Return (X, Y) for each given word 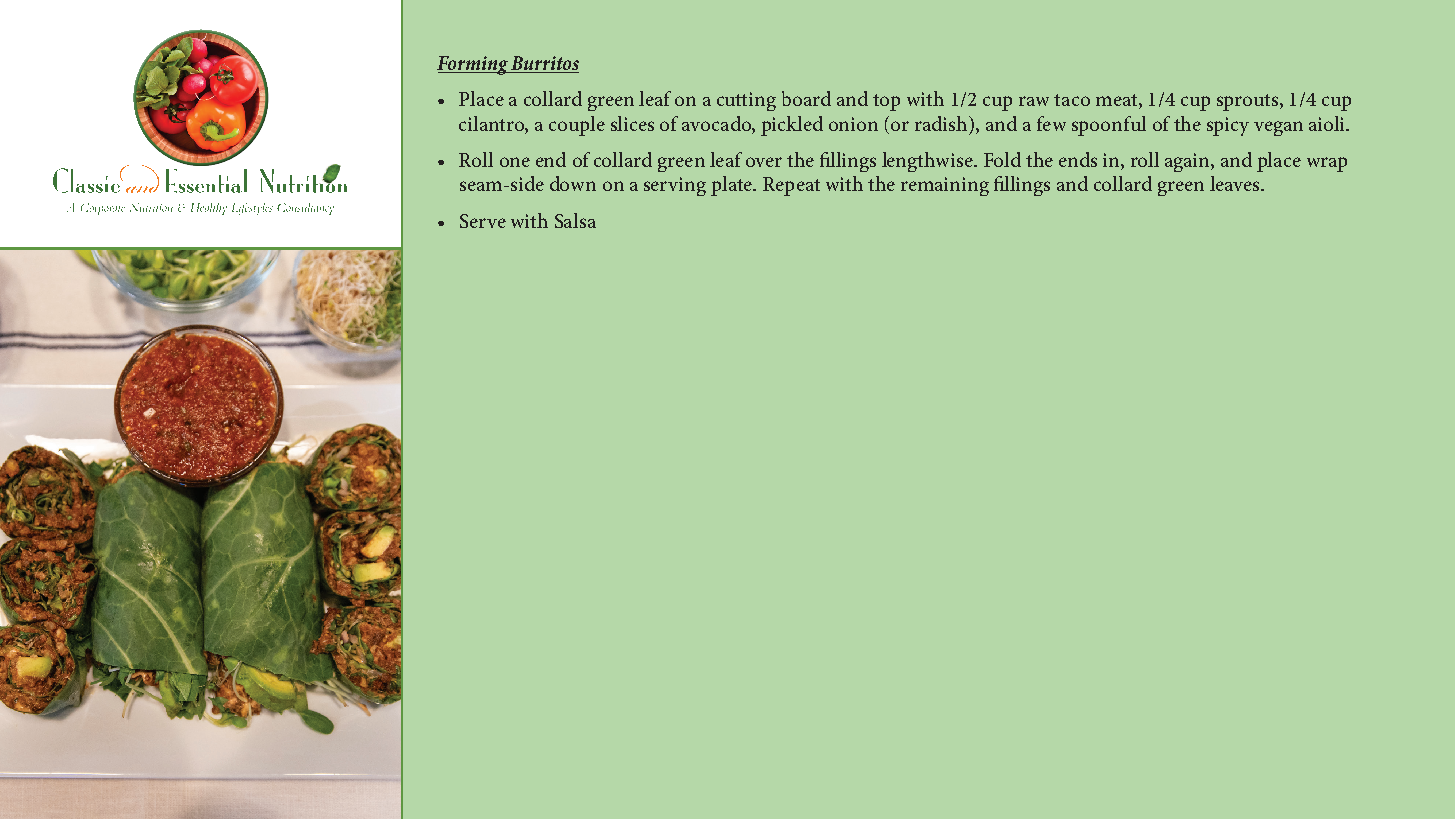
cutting (746, 101)
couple (577, 126)
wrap (1327, 164)
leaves (1236, 183)
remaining (945, 186)
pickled (792, 126)
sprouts (1247, 102)
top (886, 102)
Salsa (575, 220)
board (806, 98)
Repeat (791, 186)
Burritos (544, 64)
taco (1072, 100)
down (573, 183)
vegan (1278, 128)
